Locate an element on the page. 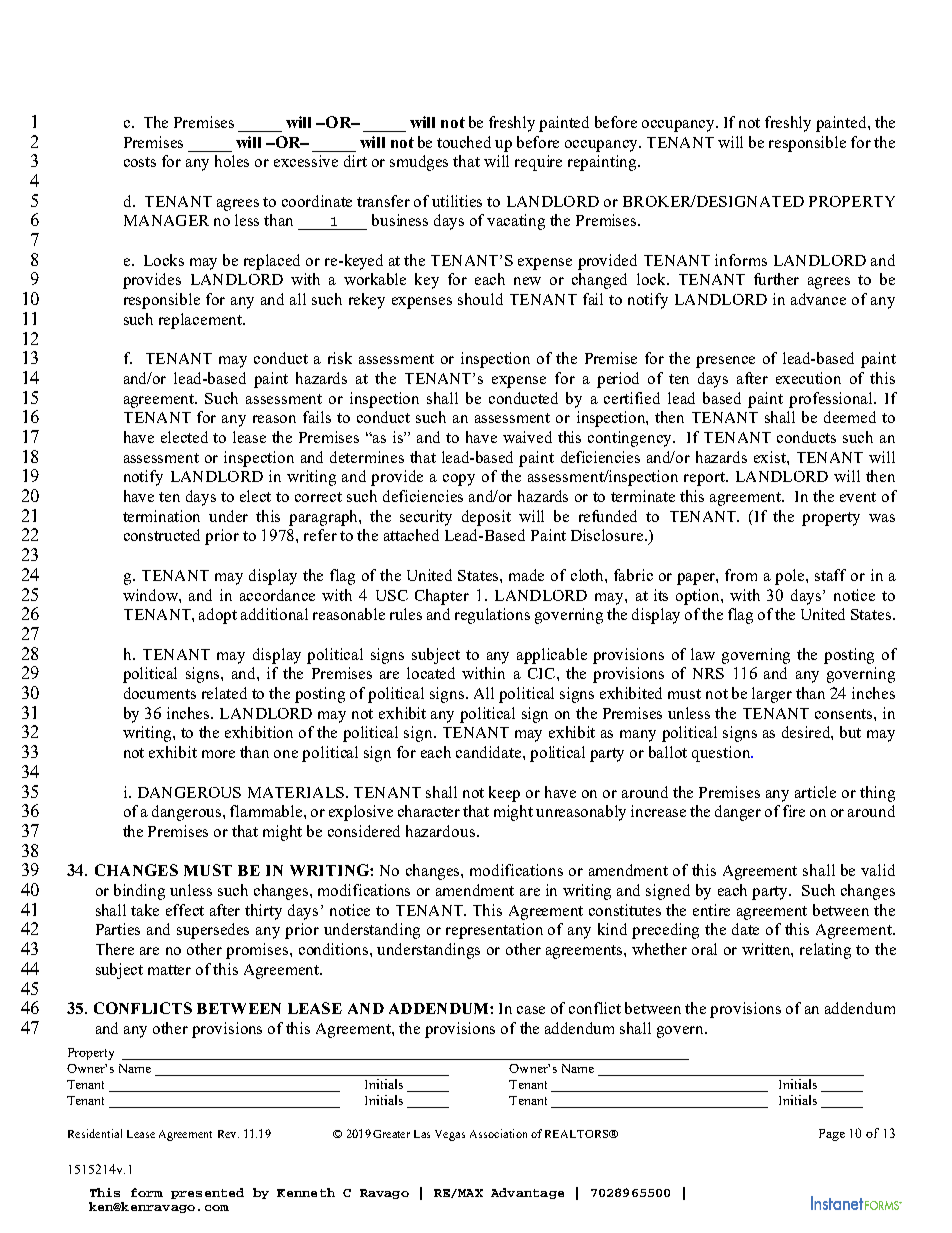 The height and width of the document is (1233, 952). Association is located at coordinates (498, 1133).
